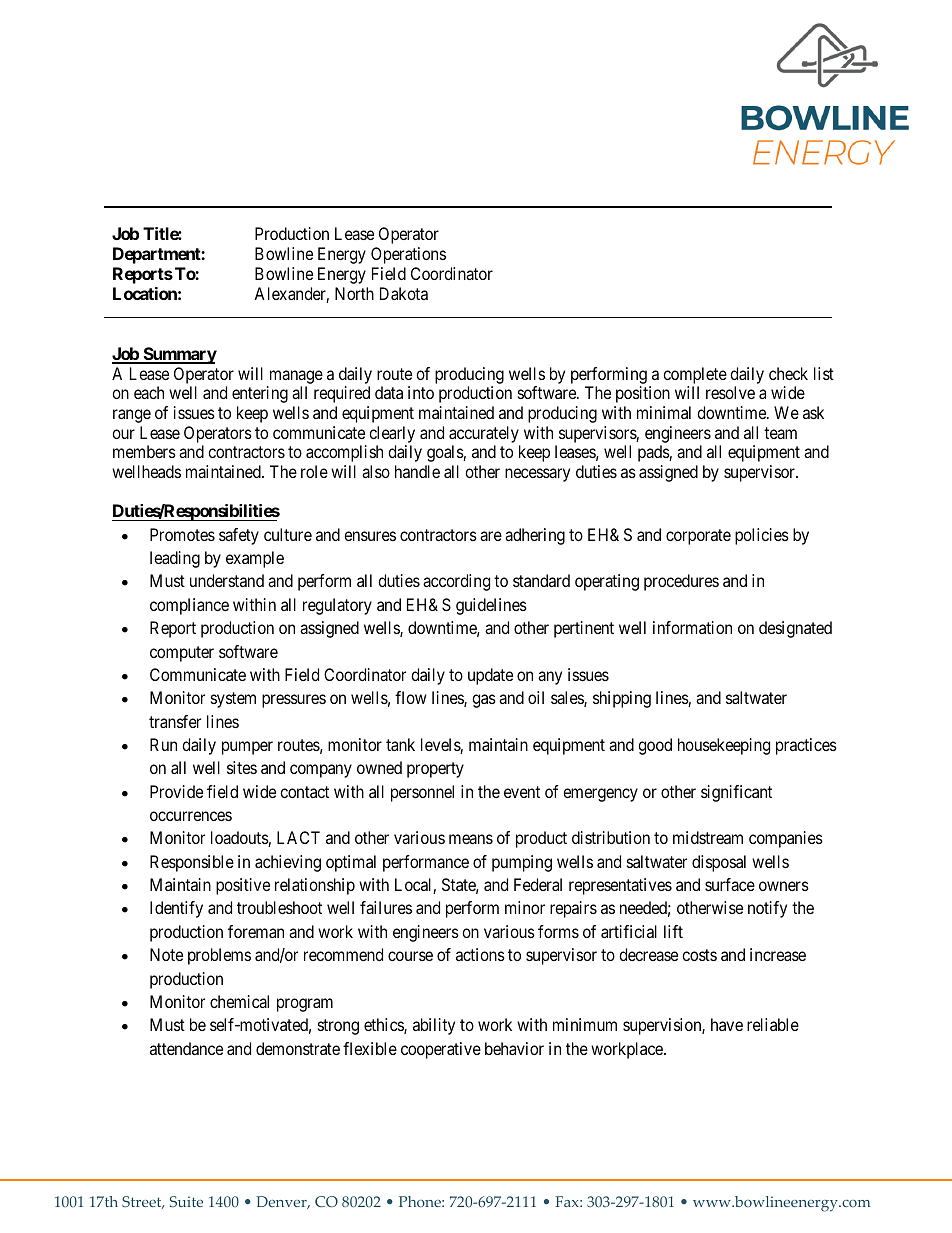 The width and height of the page is (952, 1233). I want to click on Summary, so click(179, 355).
